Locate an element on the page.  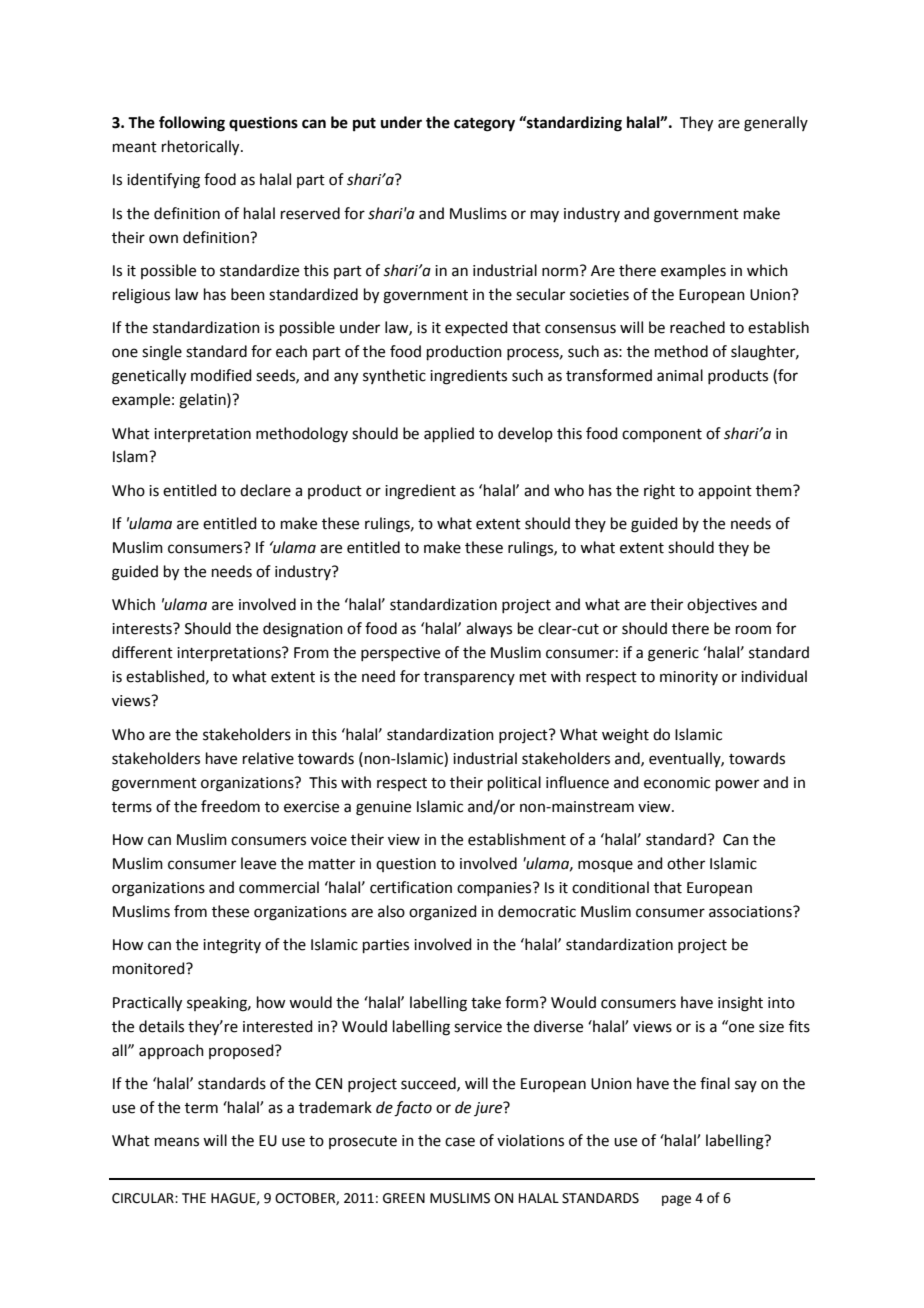
modified is located at coordinates (221, 375).
